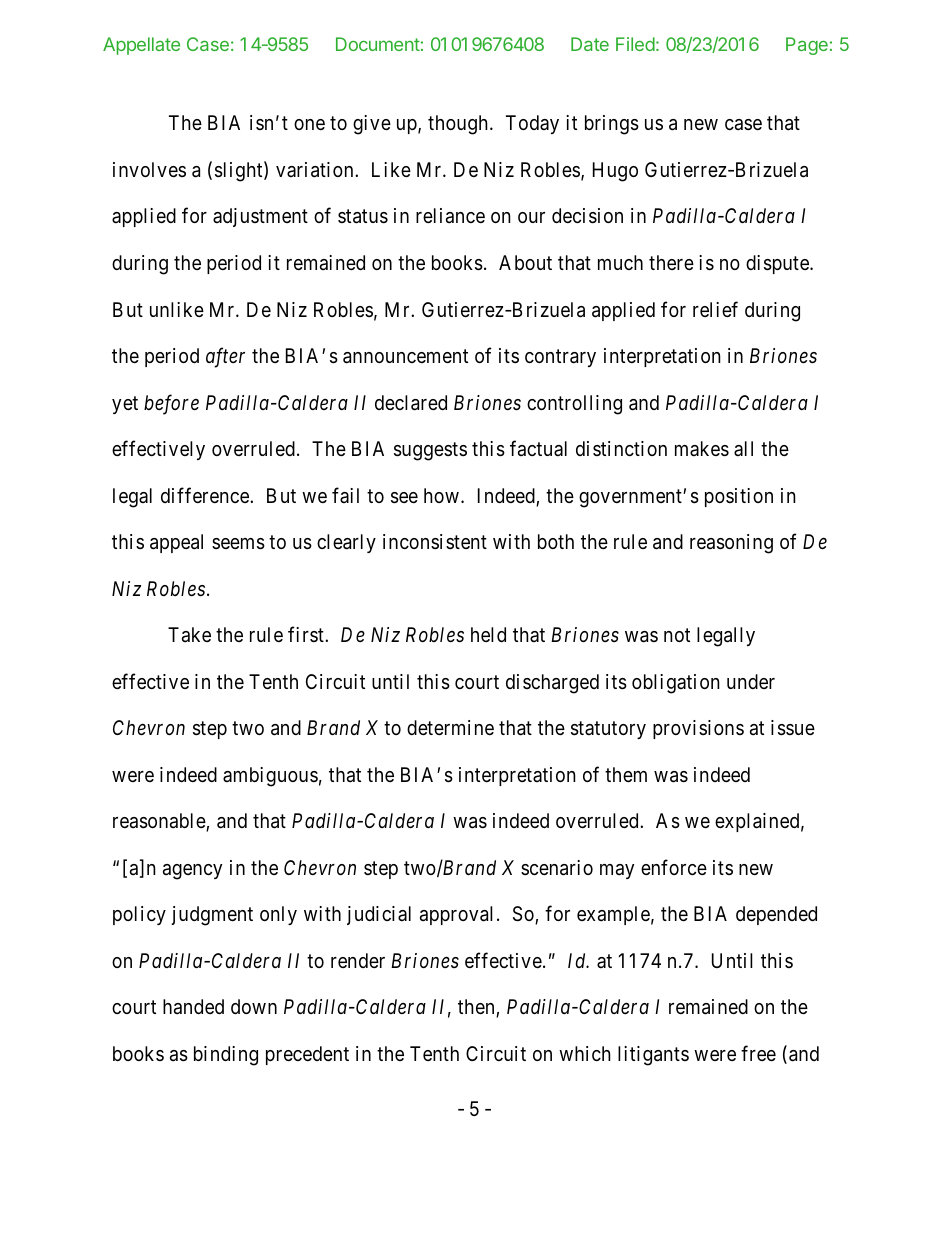  I want to click on free, so click(758, 1053).
